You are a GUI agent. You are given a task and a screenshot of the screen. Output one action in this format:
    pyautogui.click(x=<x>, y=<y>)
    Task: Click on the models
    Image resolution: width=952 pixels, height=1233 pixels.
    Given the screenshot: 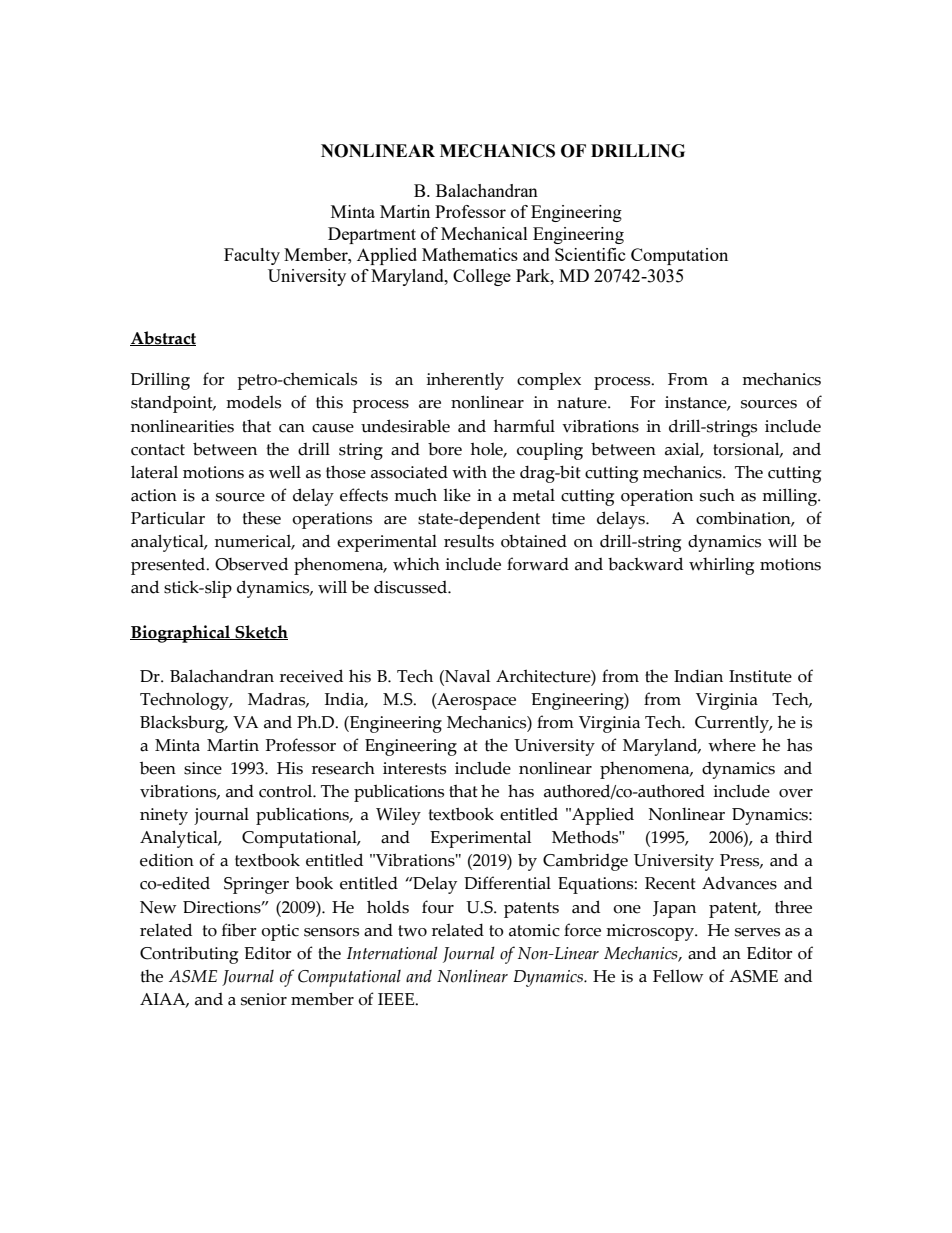 What is the action you would take?
    pyautogui.click(x=253, y=402)
